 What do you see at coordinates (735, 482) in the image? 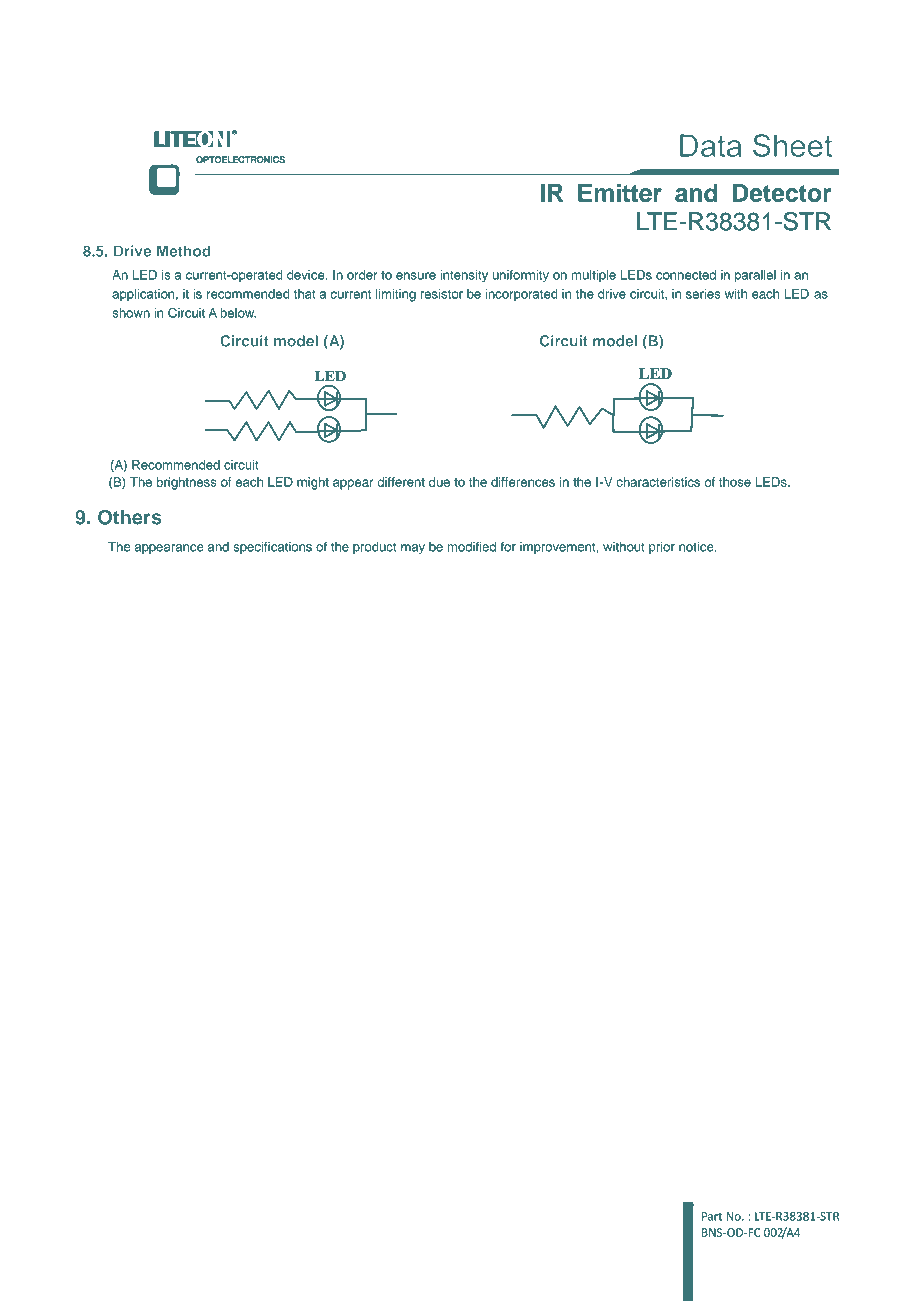
I see `those` at bounding box center [735, 482].
